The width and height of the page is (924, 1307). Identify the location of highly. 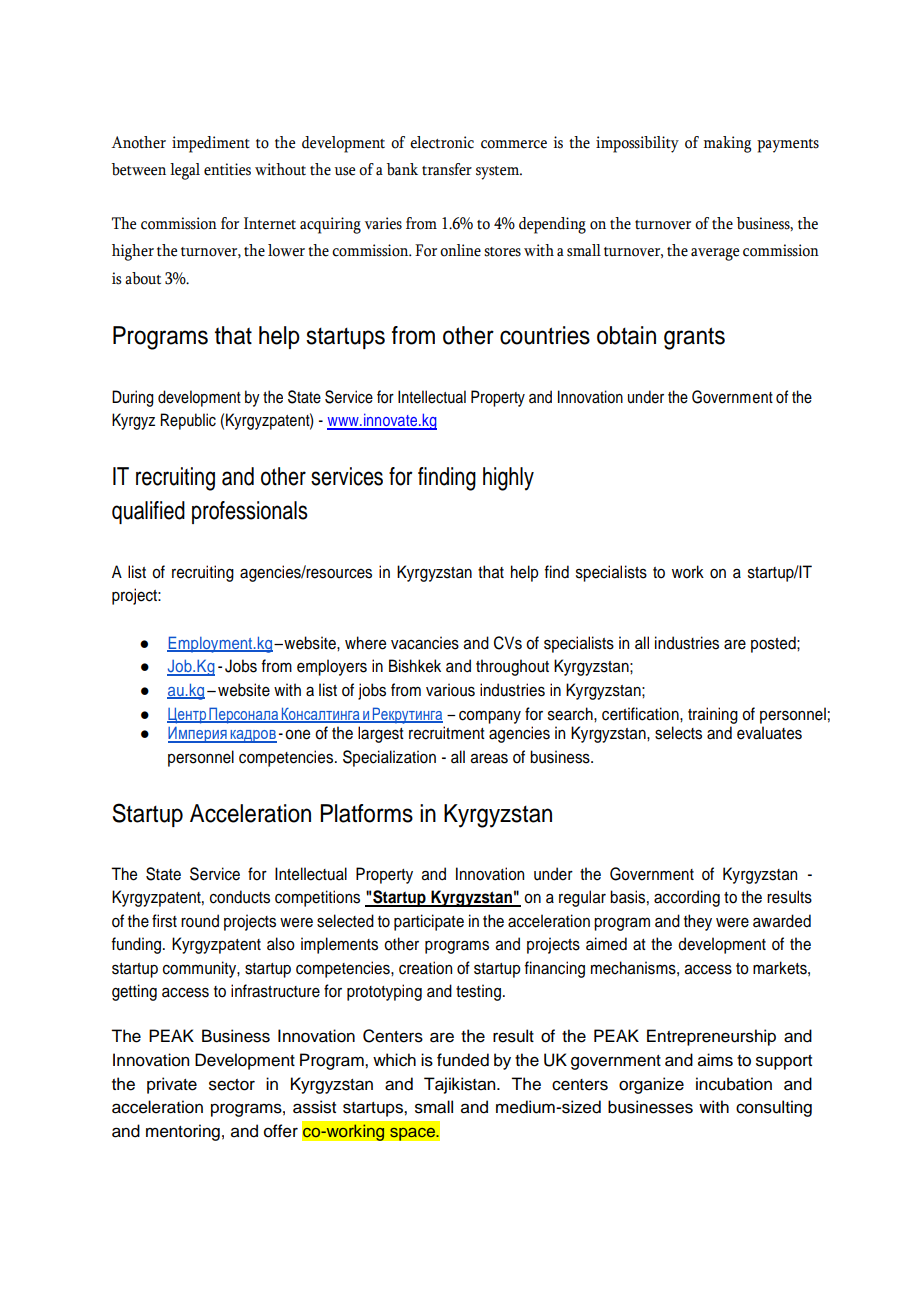
(508, 479).
